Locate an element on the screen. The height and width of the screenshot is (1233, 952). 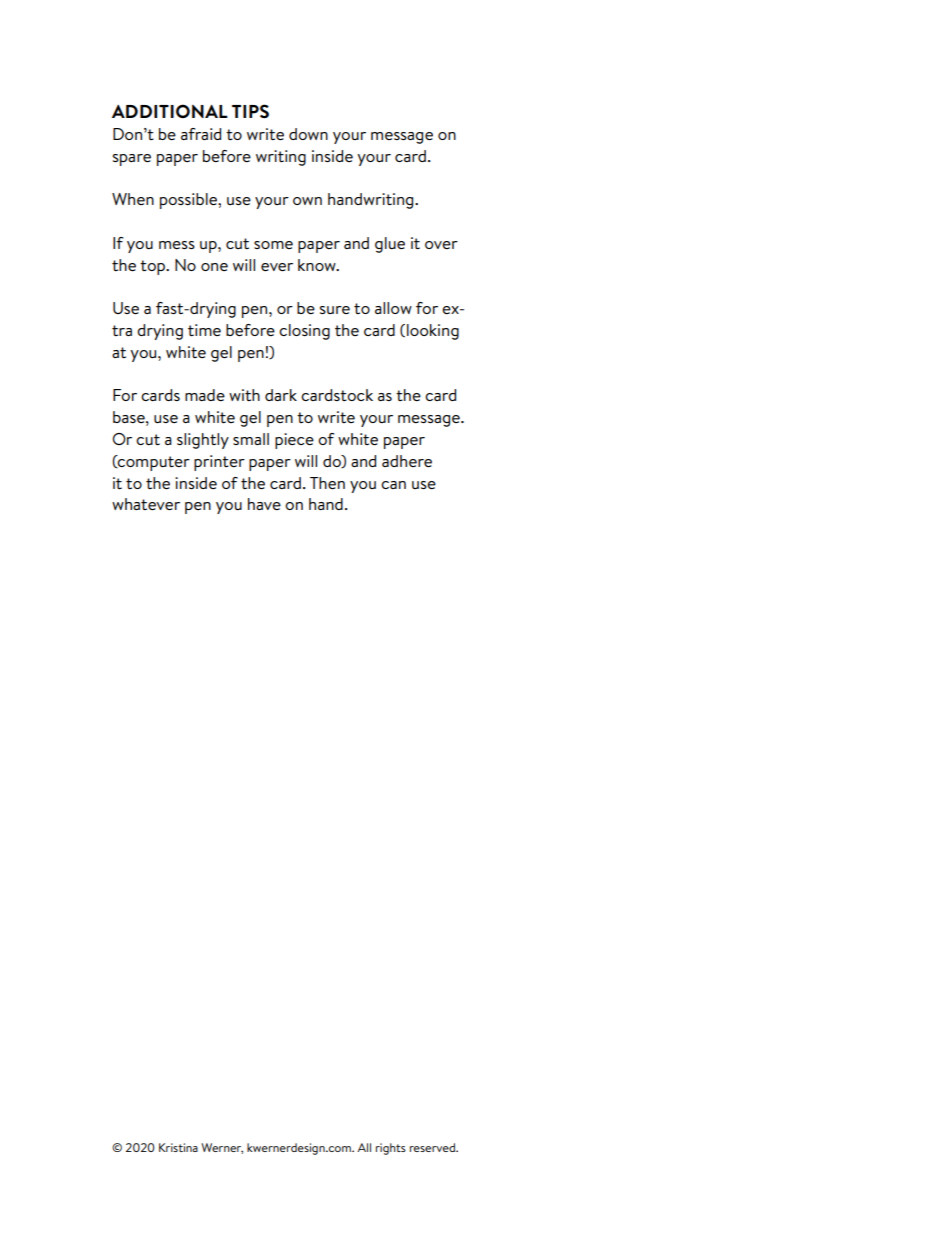
rights is located at coordinates (391, 1149).
